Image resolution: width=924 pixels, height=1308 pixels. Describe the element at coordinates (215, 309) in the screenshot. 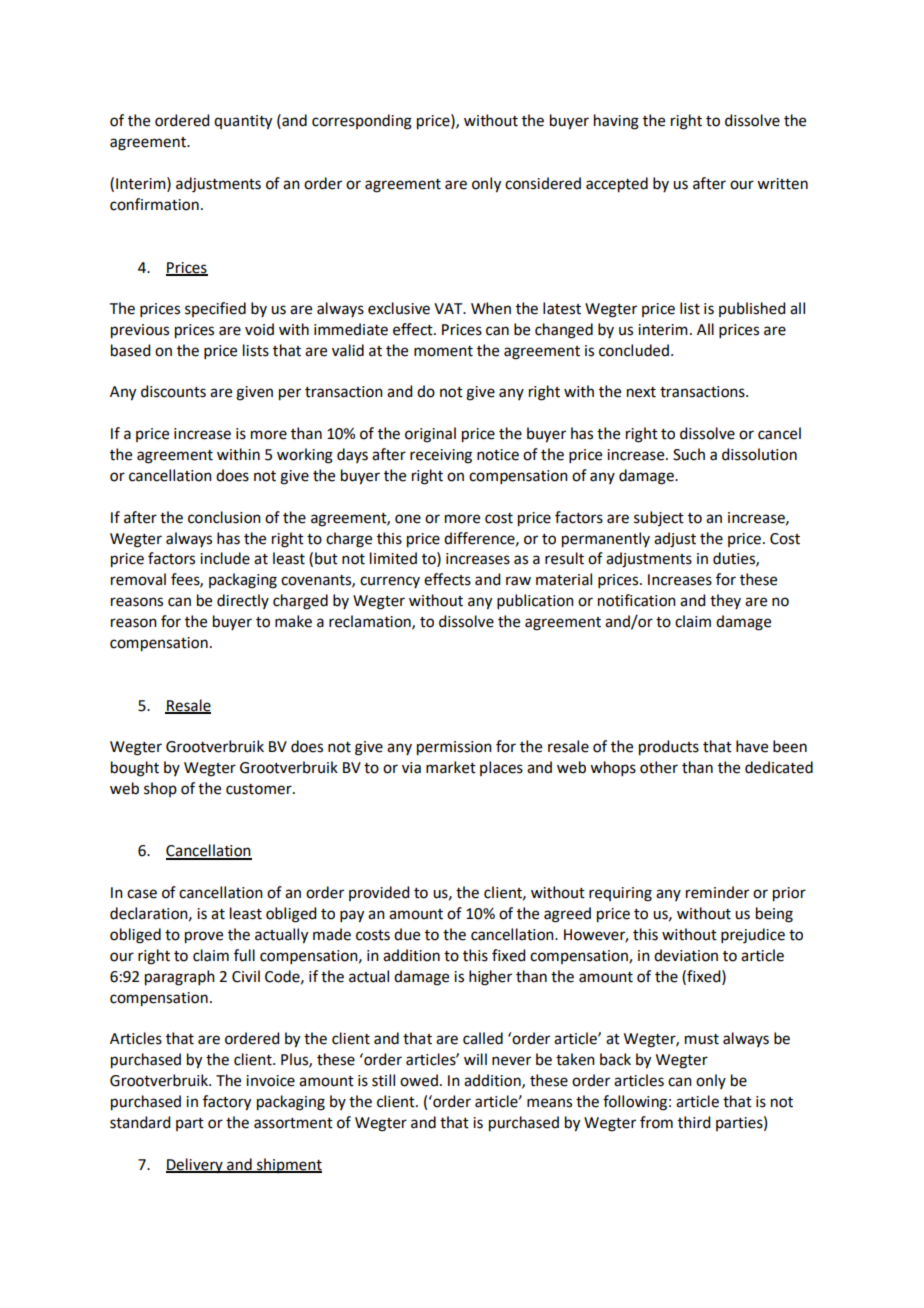

I see `specified` at that location.
